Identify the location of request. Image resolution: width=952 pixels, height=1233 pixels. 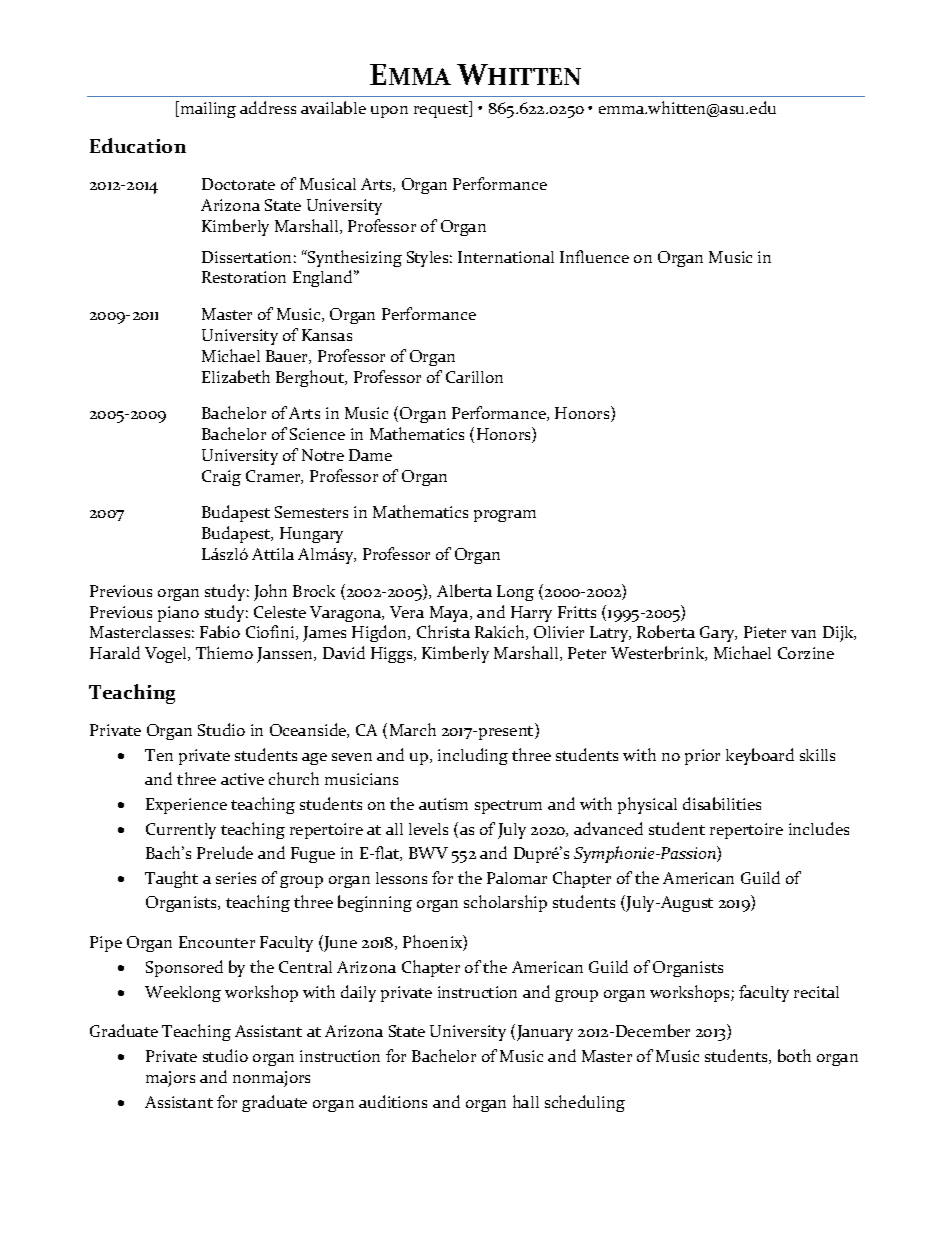
(442, 111).
